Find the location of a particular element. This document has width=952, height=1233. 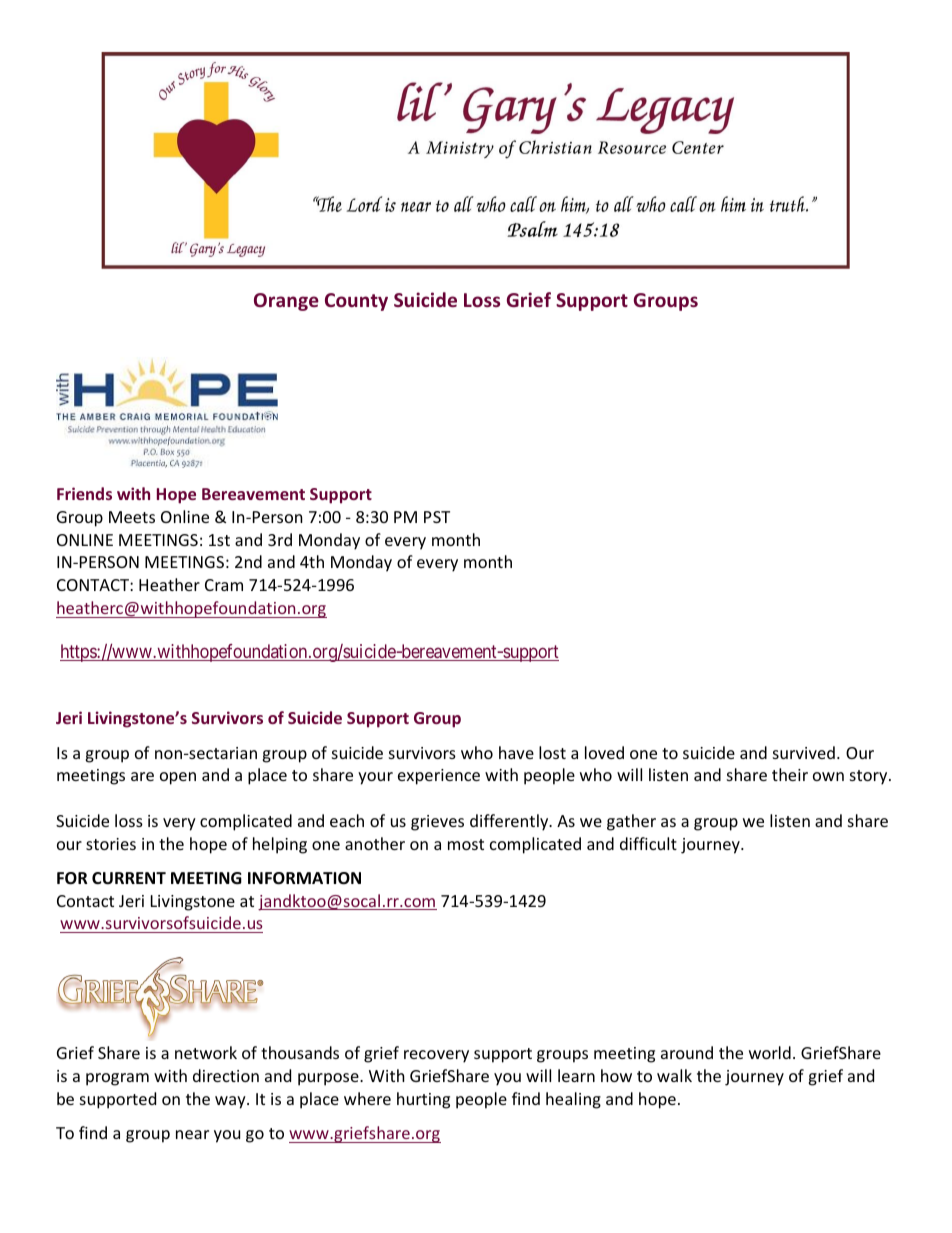

open is located at coordinates (178, 778).
